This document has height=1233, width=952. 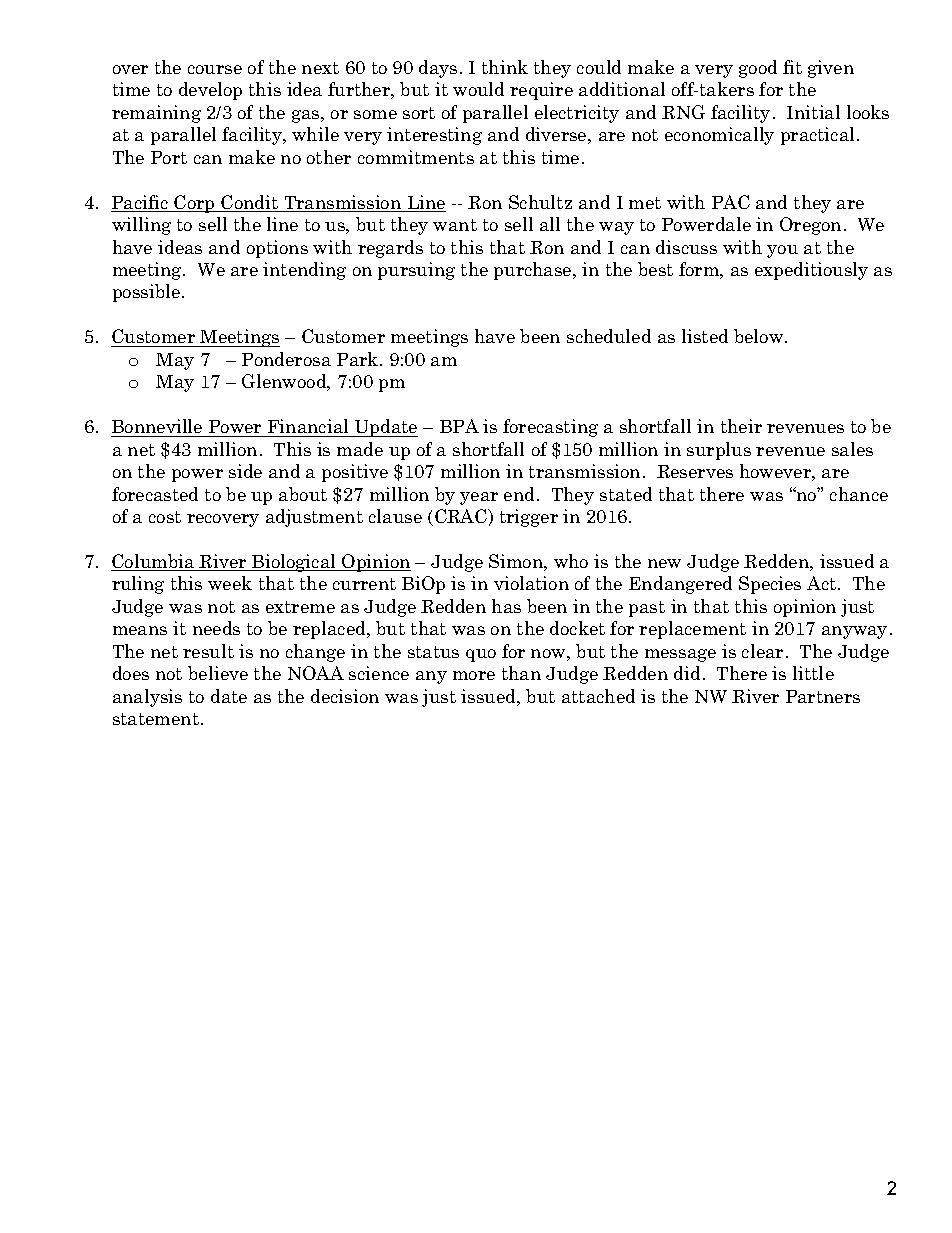 I want to click on believe, so click(x=218, y=673).
